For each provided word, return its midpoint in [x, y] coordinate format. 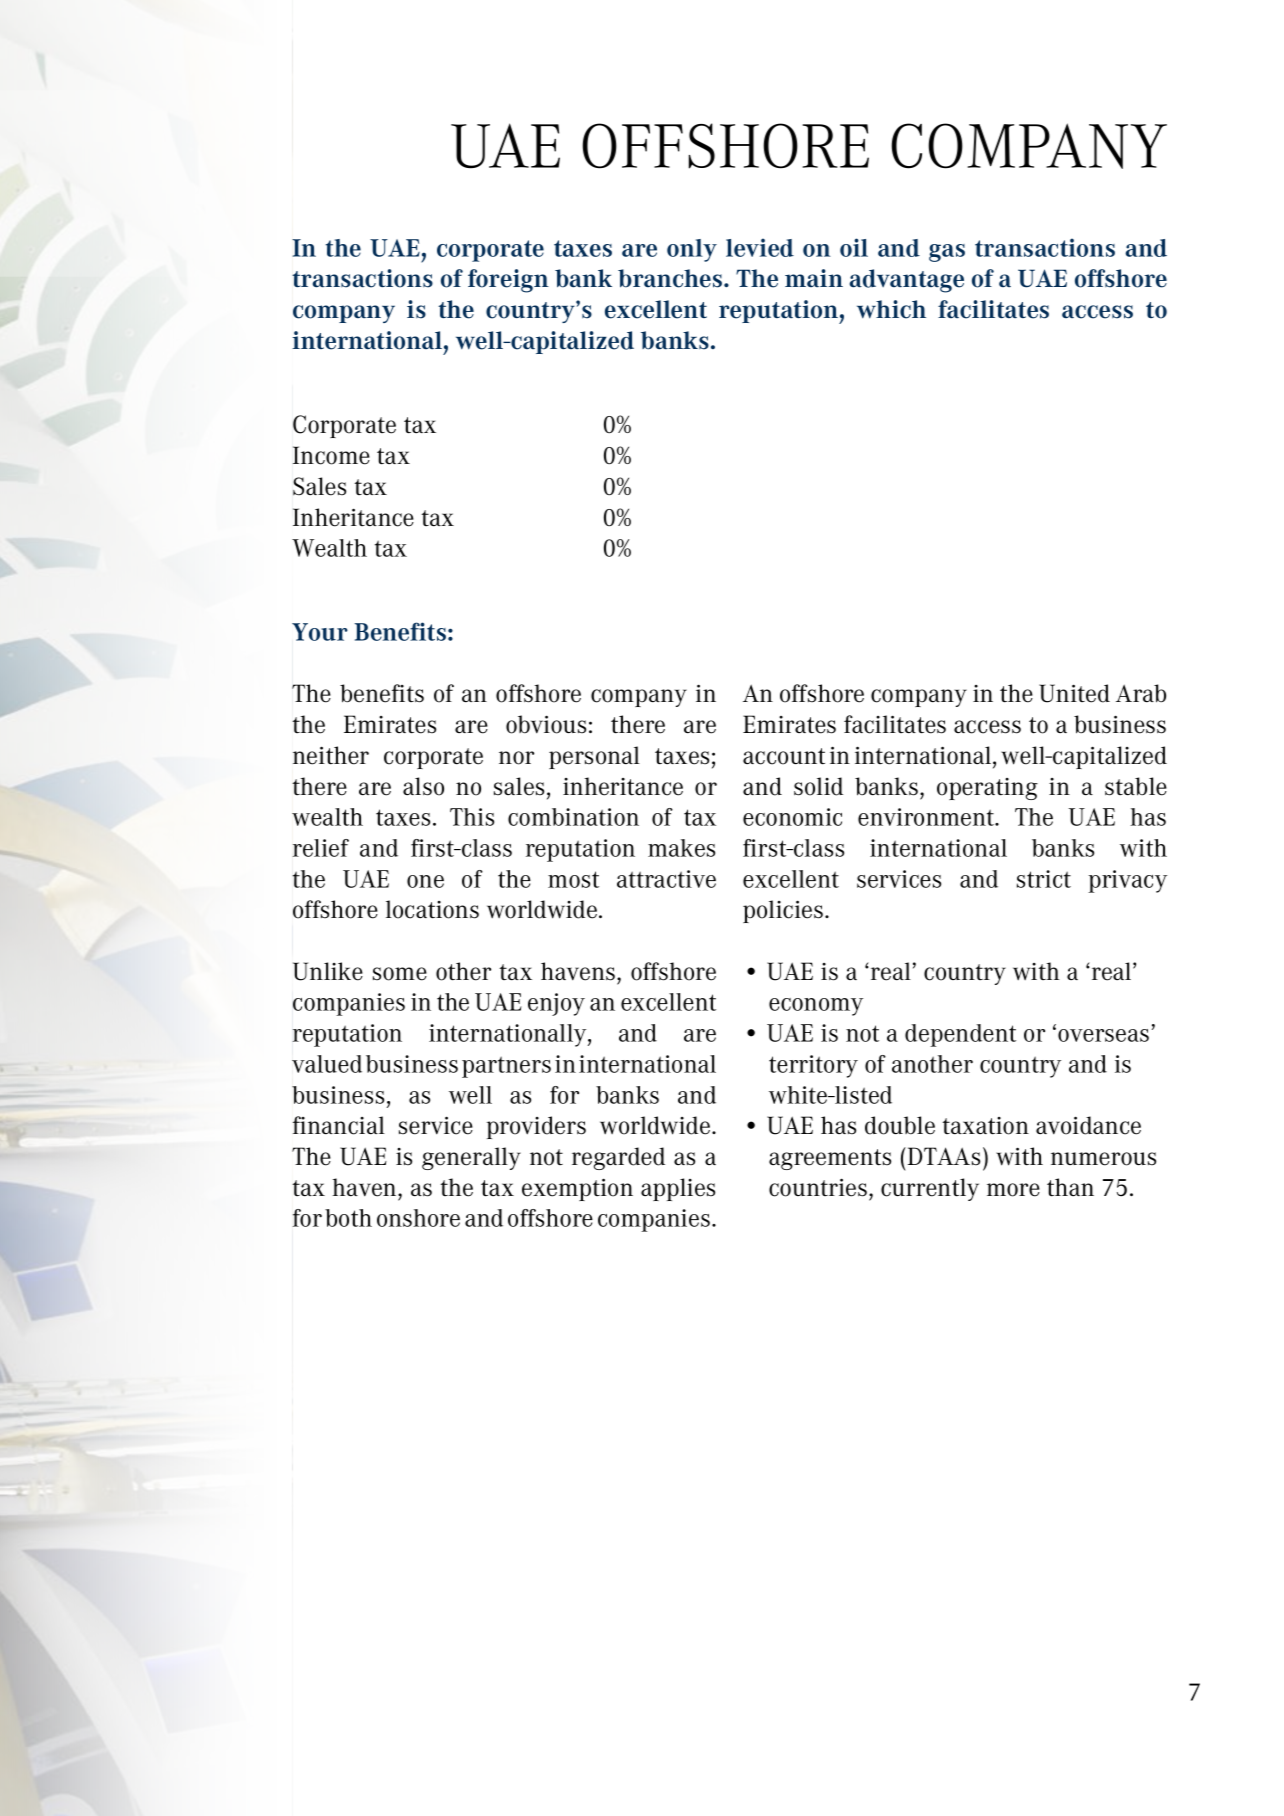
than [1070, 1187]
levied [760, 247]
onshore [418, 1218]
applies [678, 1189]
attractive [666, 879]
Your [320, 632]
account [784, 756]
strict [1044, 879]
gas [947, 253]
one [425, 881]
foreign [508, 281]
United [1074, 693]
